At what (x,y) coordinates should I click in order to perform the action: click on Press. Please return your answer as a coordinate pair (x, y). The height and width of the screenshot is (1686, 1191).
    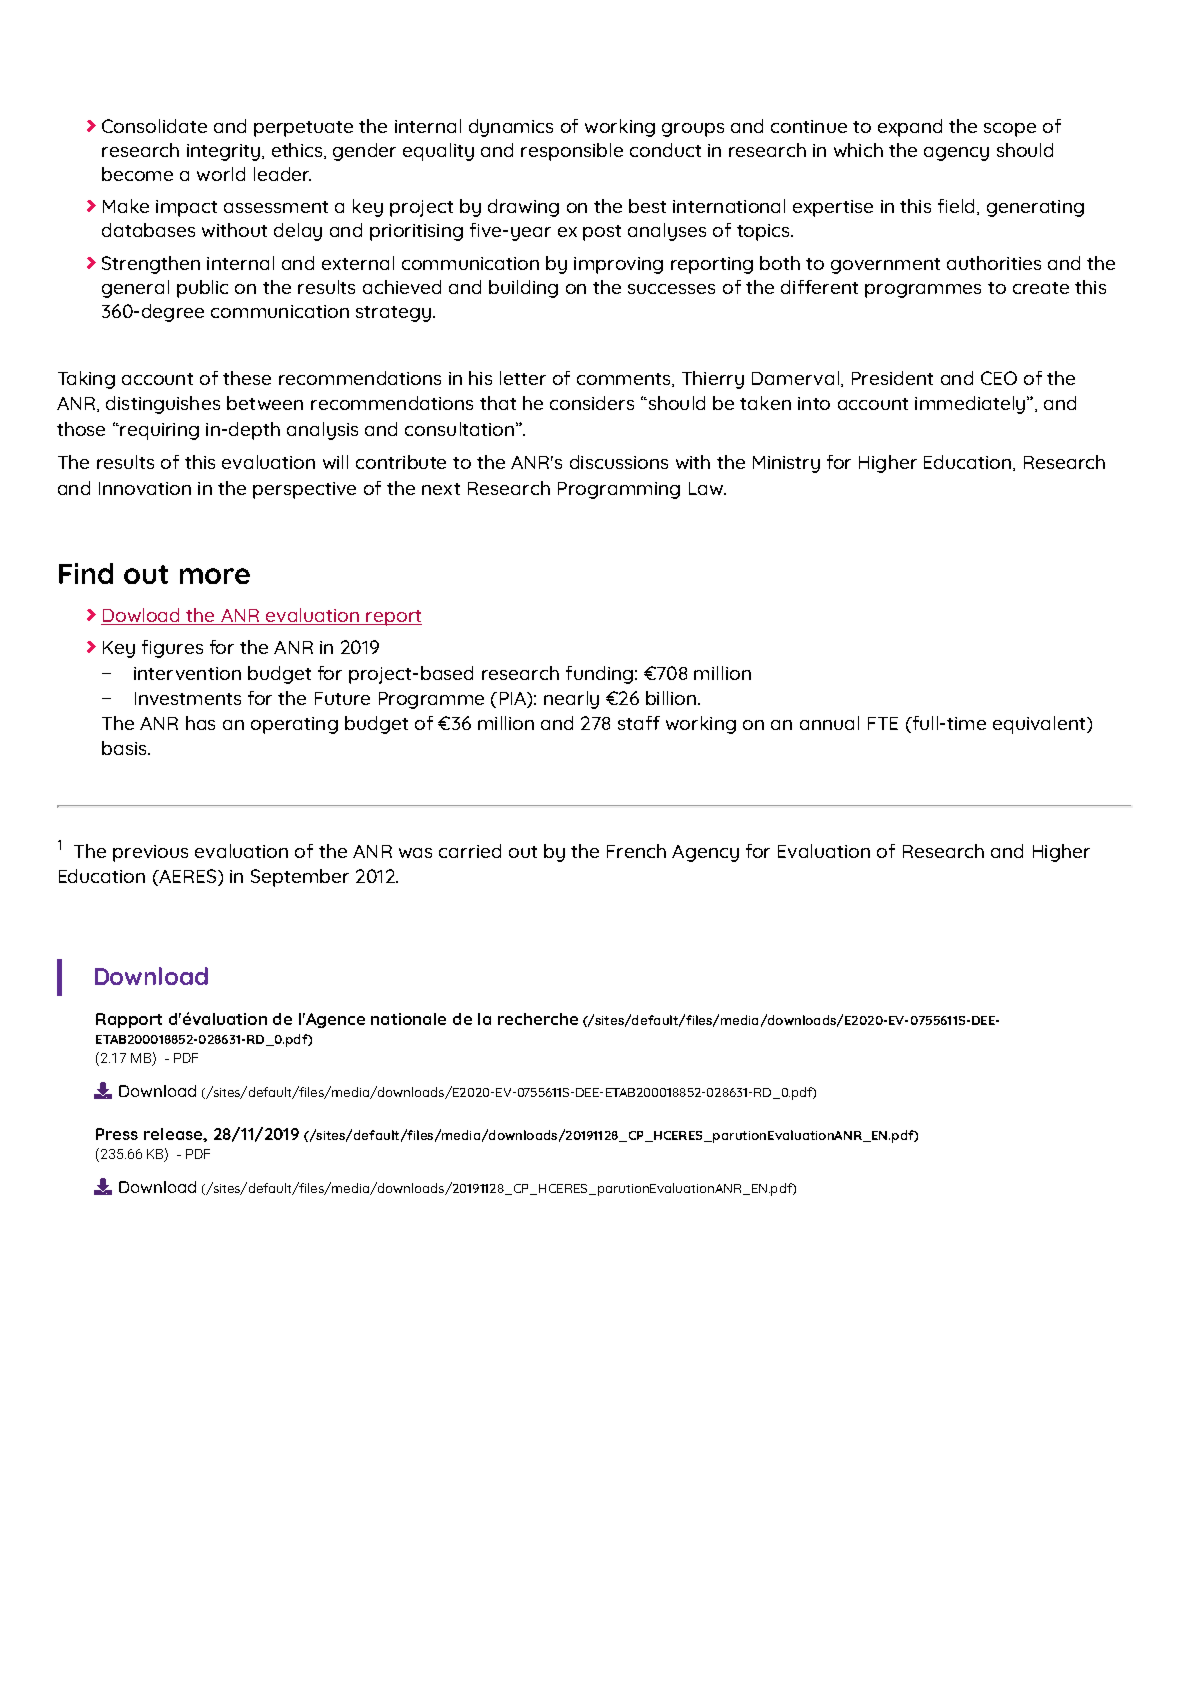
    Looking at the image, I should click on (117, 1134).
